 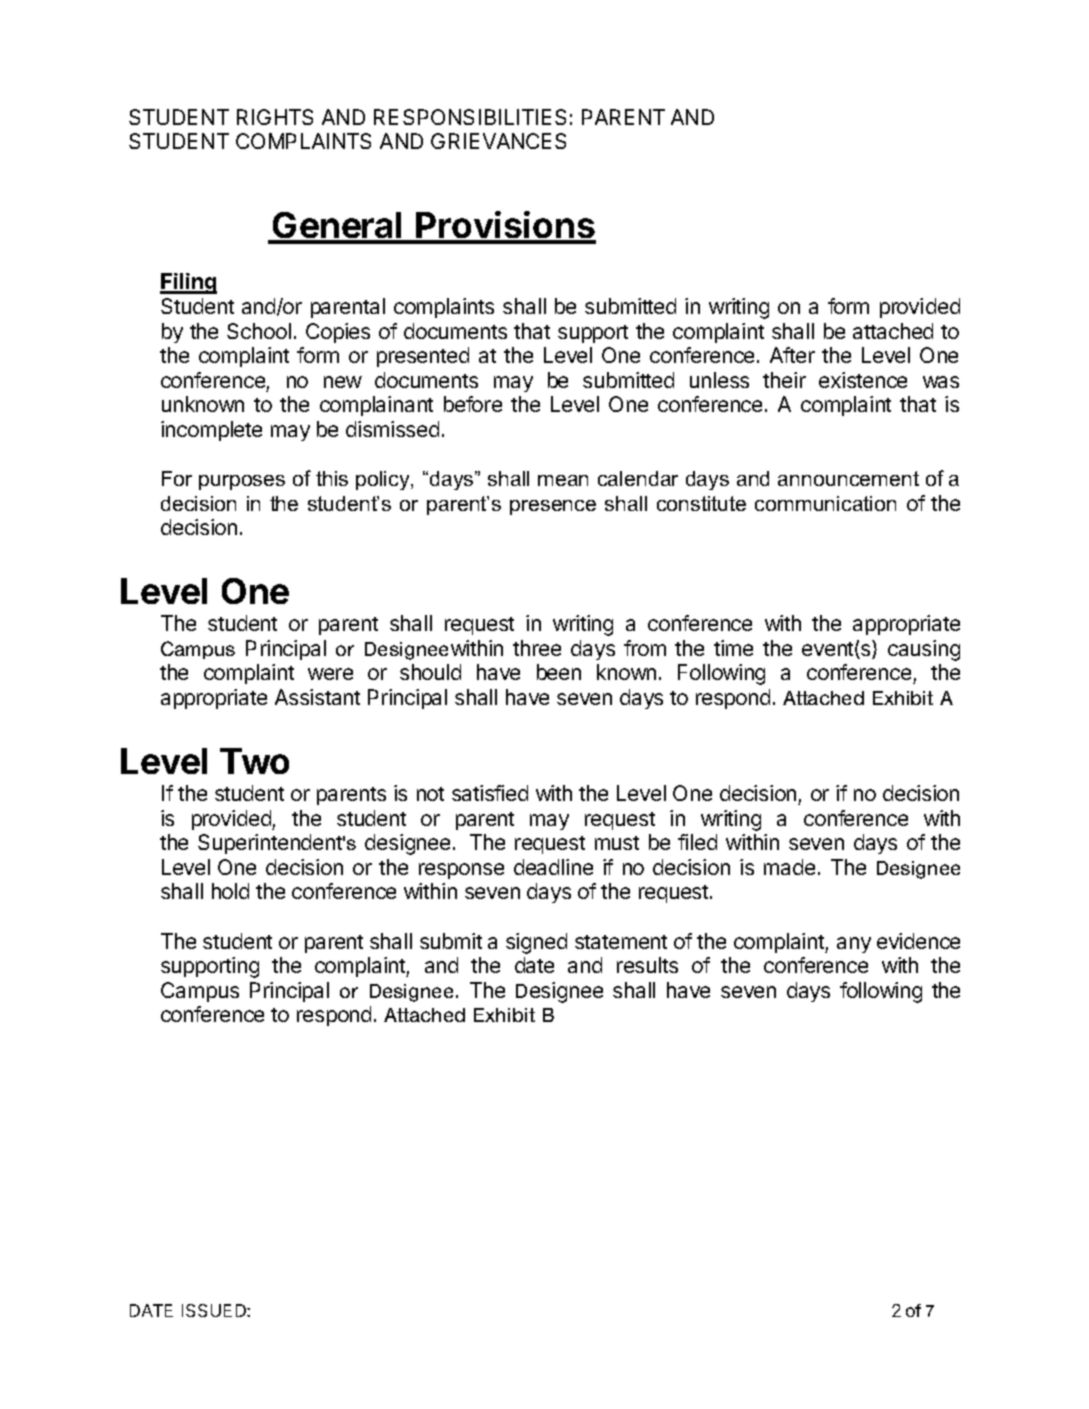 I want to click on purposes, so click(x=242, y=482).
